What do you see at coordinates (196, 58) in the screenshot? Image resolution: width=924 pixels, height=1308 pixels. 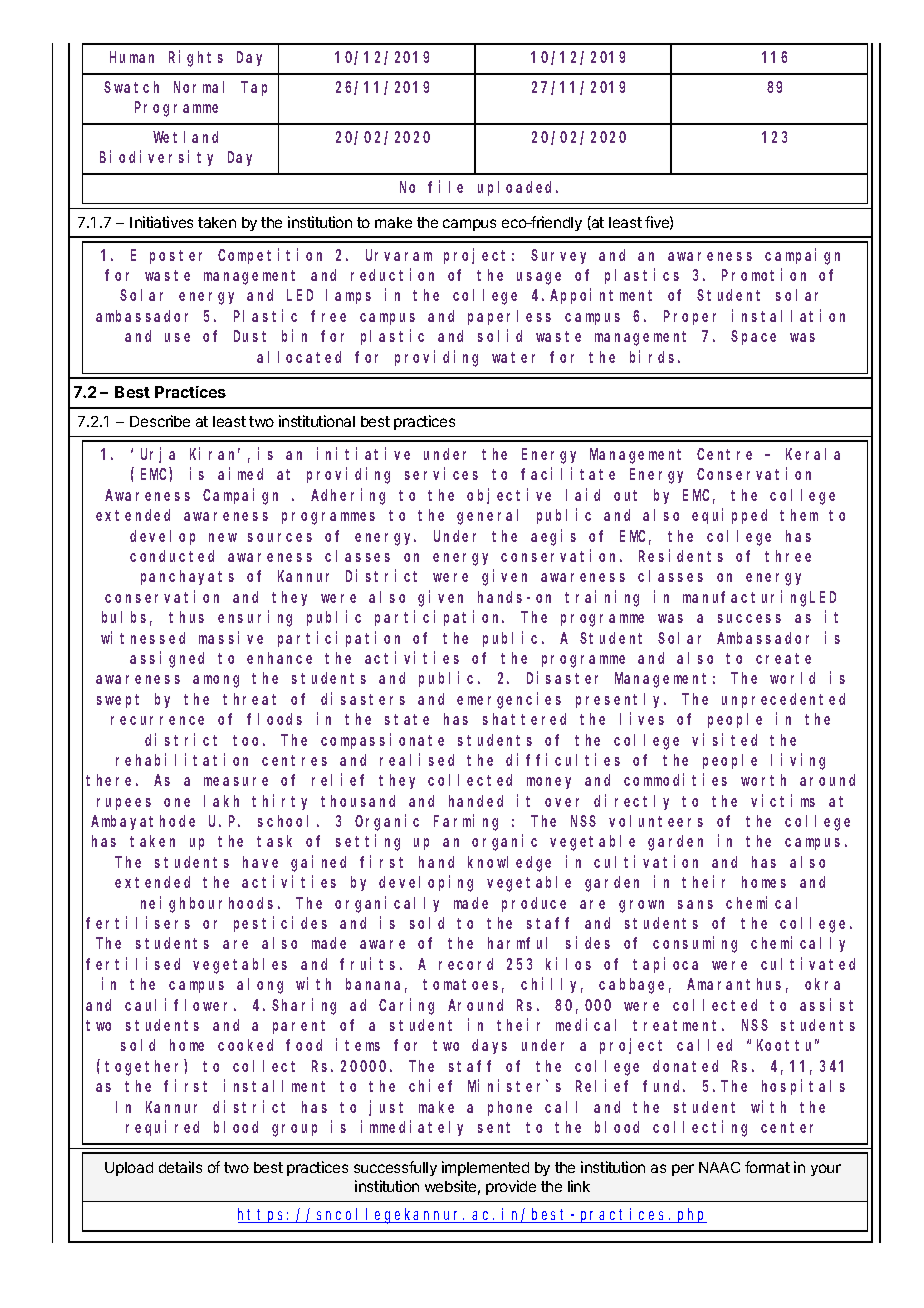 I see `Rights` at bounding box center [196, 58].
